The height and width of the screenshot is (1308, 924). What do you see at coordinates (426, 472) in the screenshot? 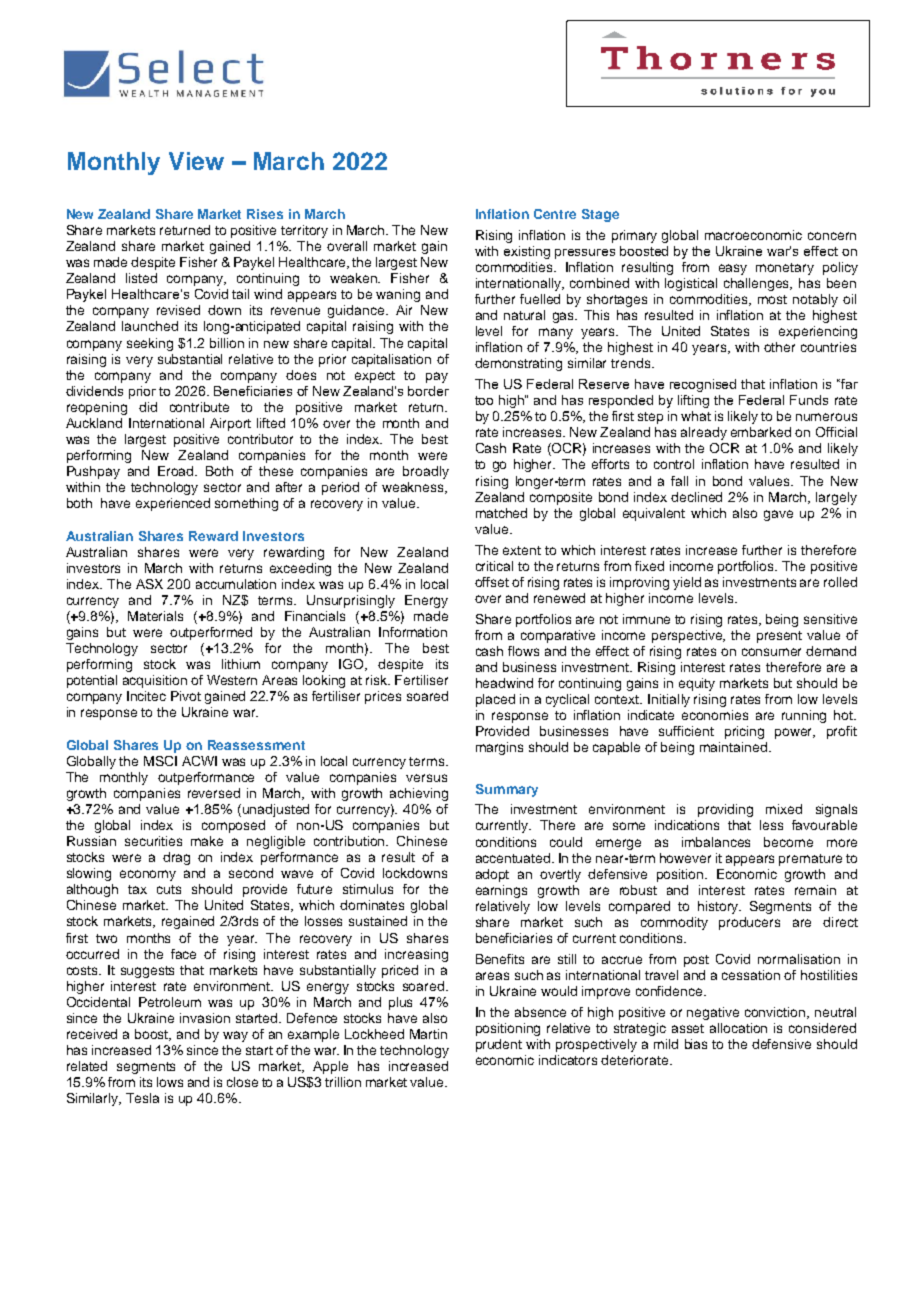
I see `broadly` at bounding box center [426, 472].
